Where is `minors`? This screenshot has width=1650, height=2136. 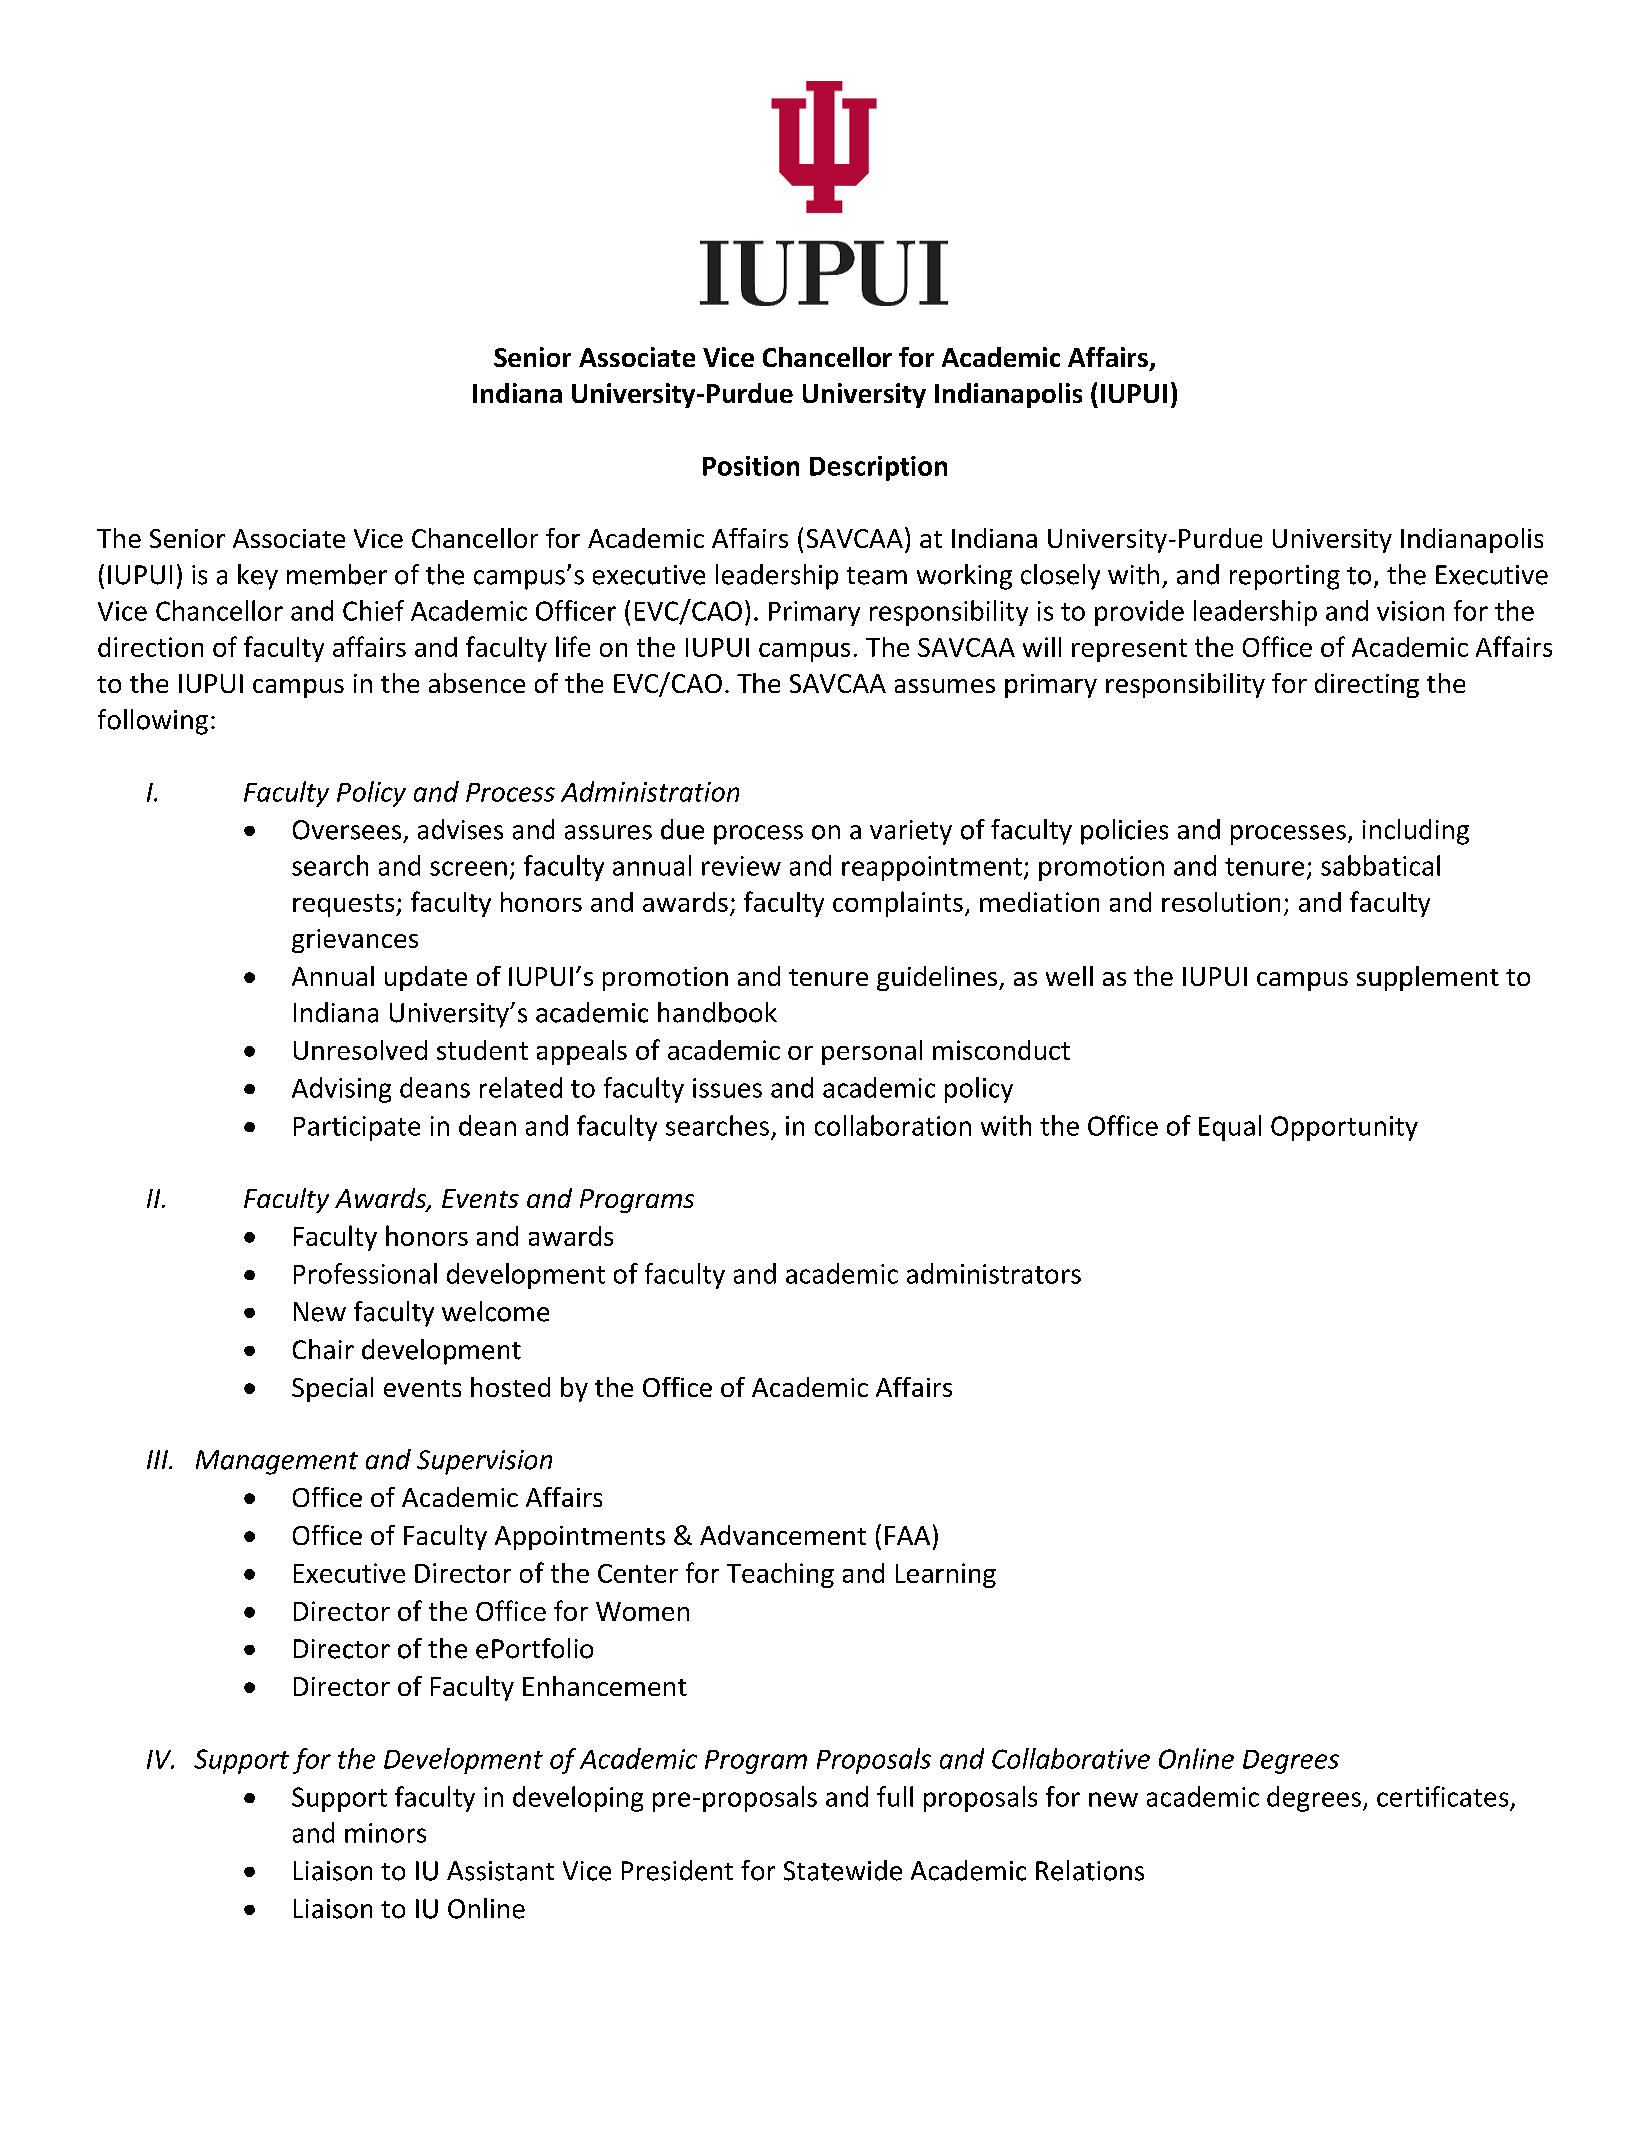 minors is located at coordinates (385, 1833).
